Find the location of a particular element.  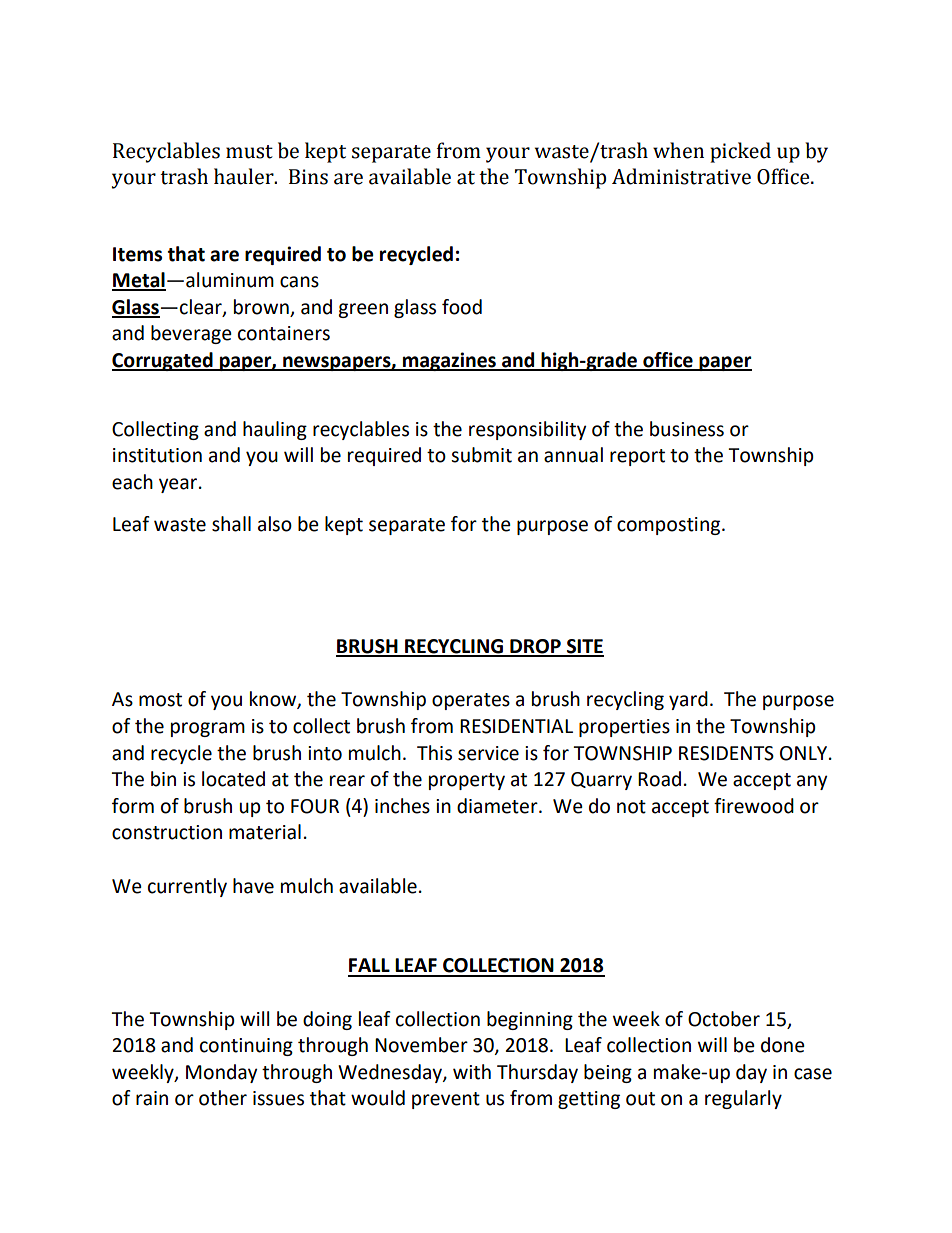

Bins is located at coordinates (308, 177).
